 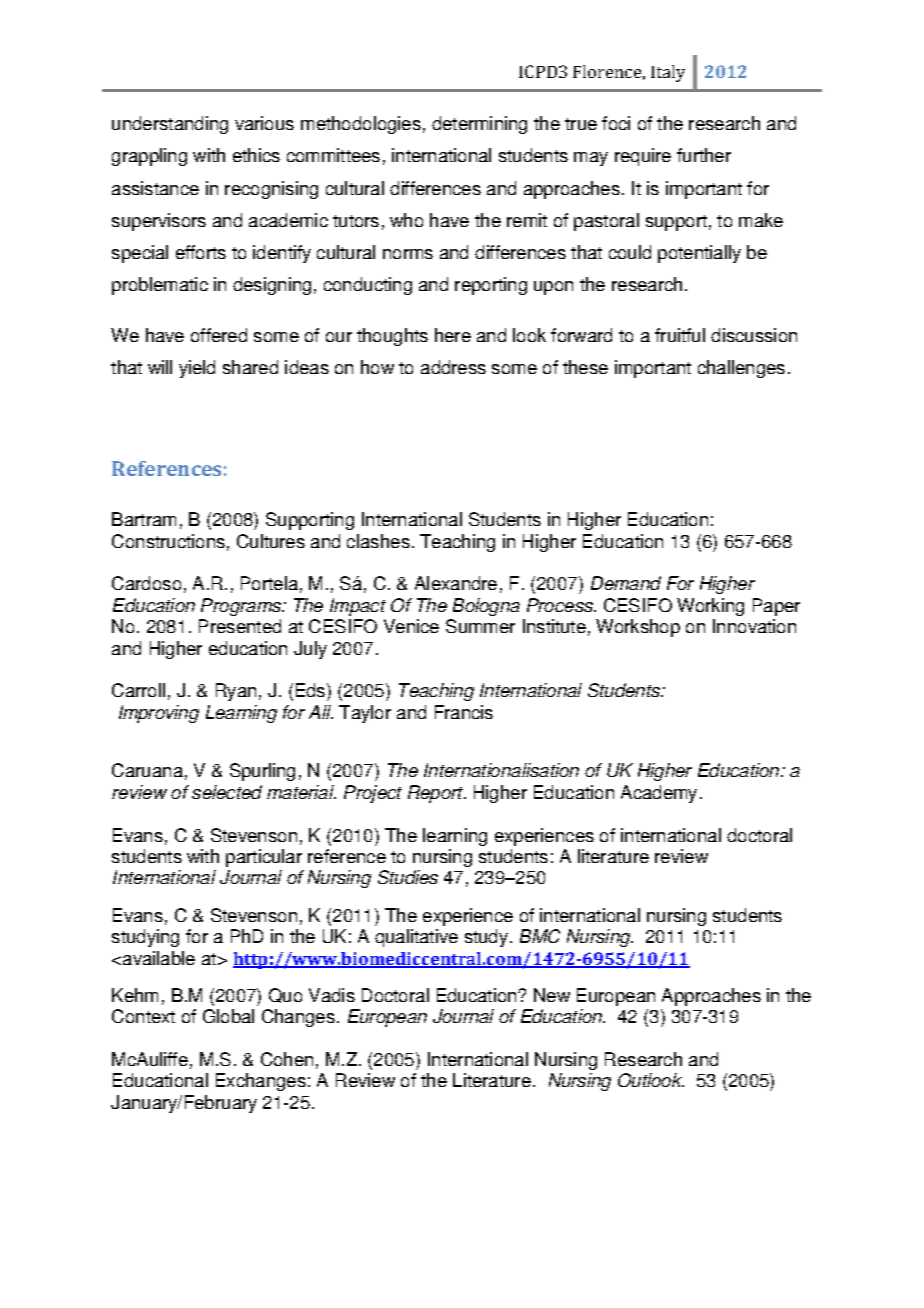 What do you see at coordinates (453, 367) in the image?
I see `address` at bounding box center [453, 367].
